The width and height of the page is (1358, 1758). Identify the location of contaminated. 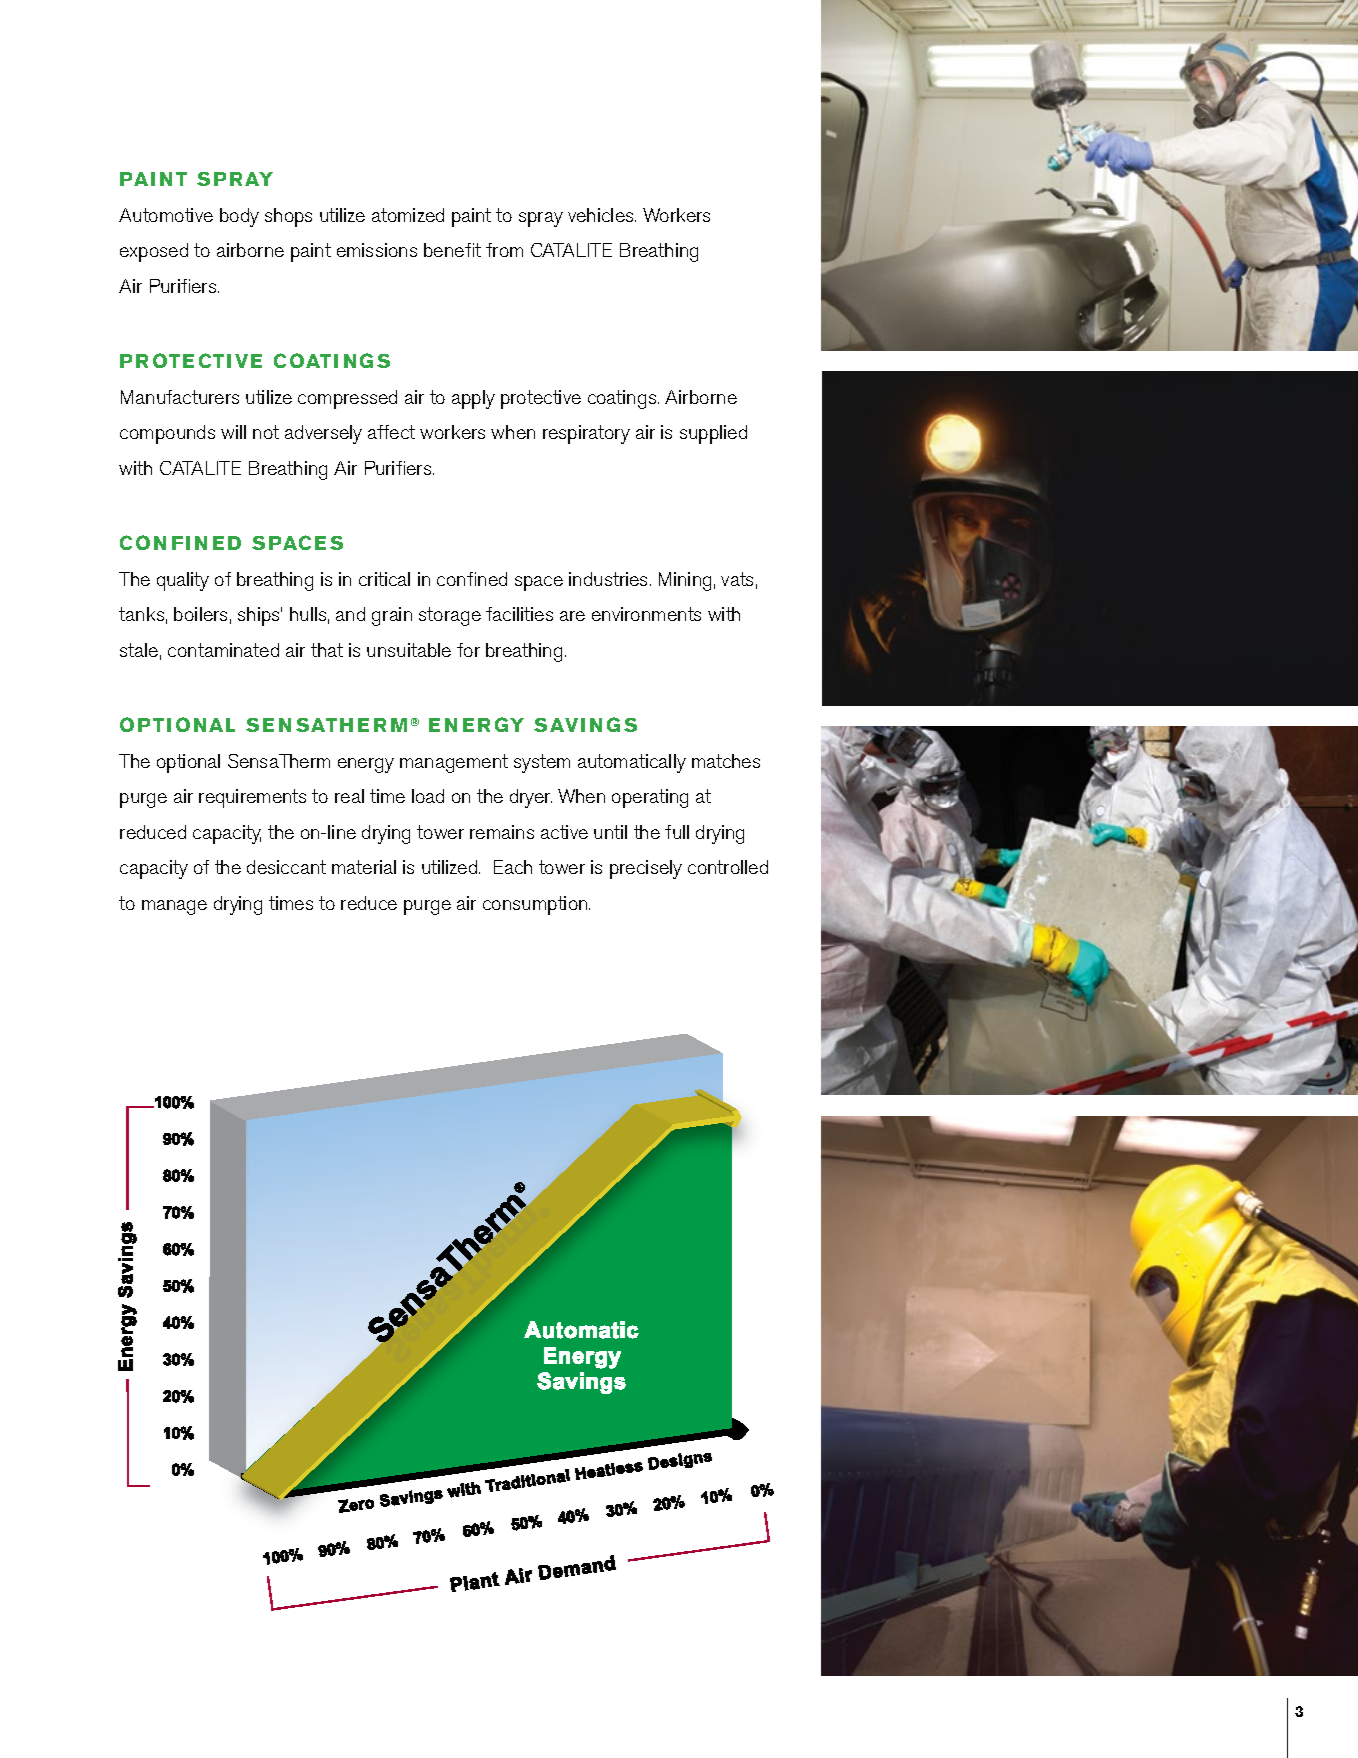
(223, 650).
